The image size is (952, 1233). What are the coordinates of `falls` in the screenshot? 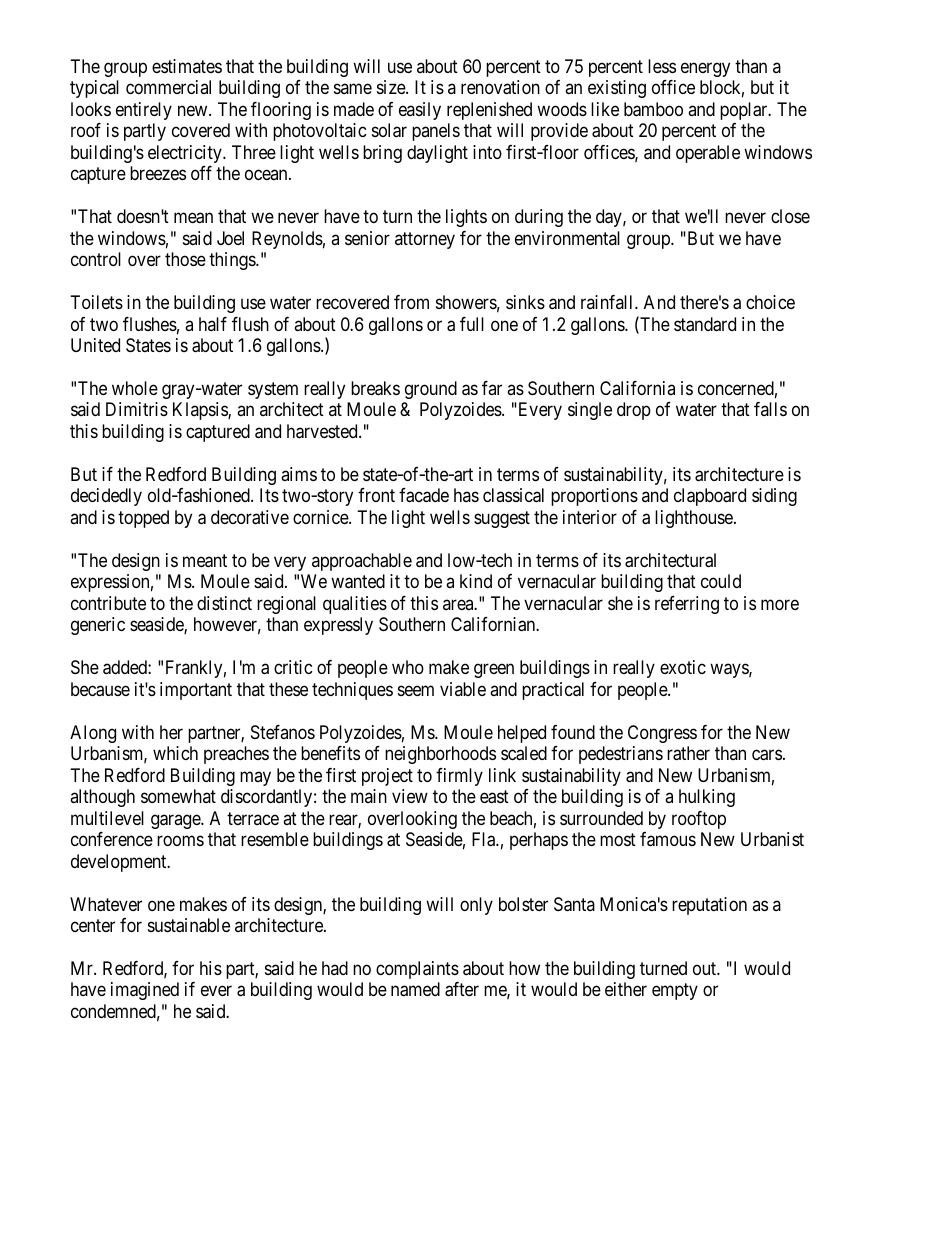 It's located at (770, 409).
